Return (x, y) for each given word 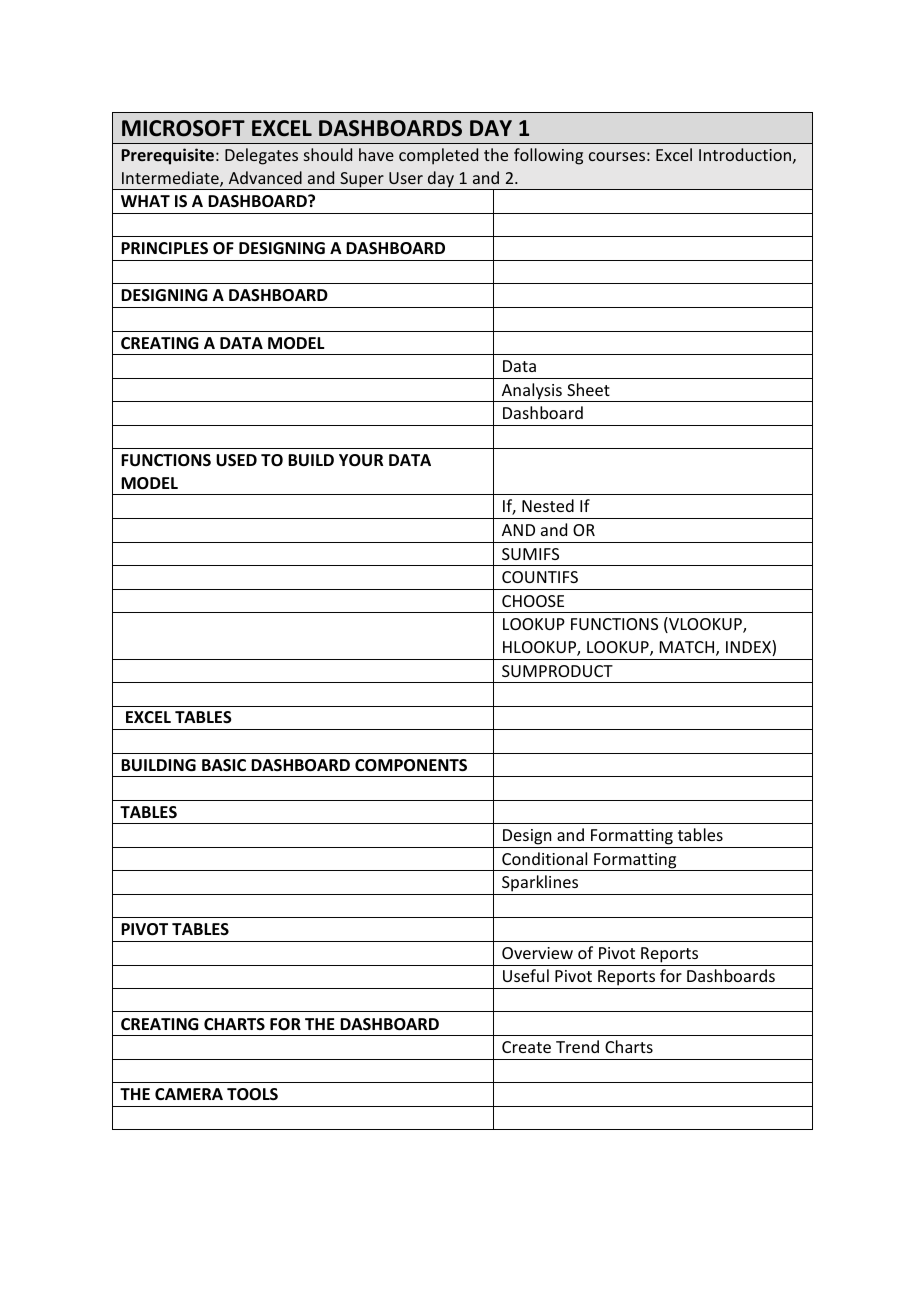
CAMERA (189, 1094)
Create (526, 1047)
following (548, 156)
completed (438, 156)
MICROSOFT (183, 128)
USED (236, 460)
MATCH (688, 648)
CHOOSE (533, 601)
